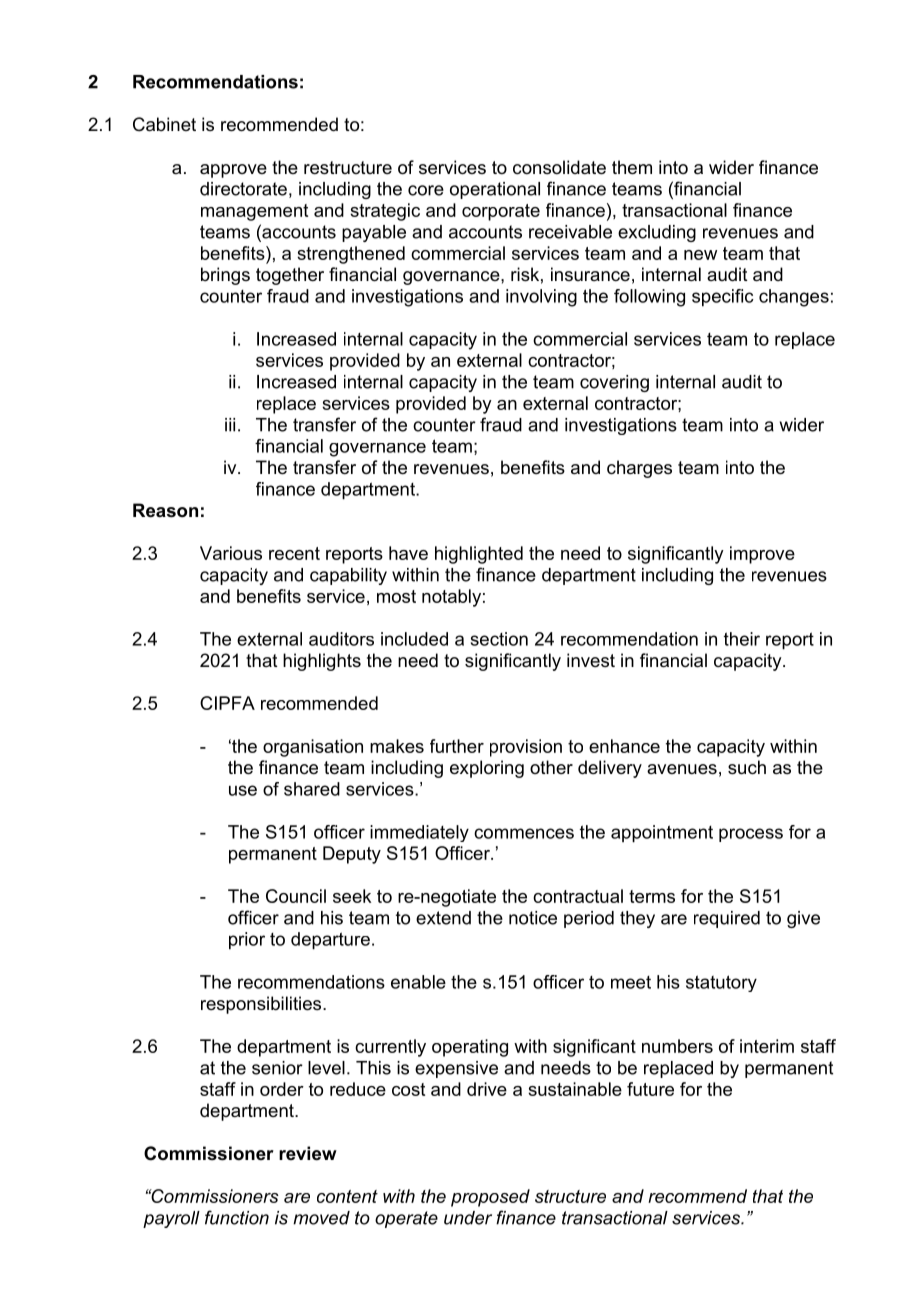  Describe the element at coordinates (490, 1198) in the screenshot. I see `proposed` at that location.
